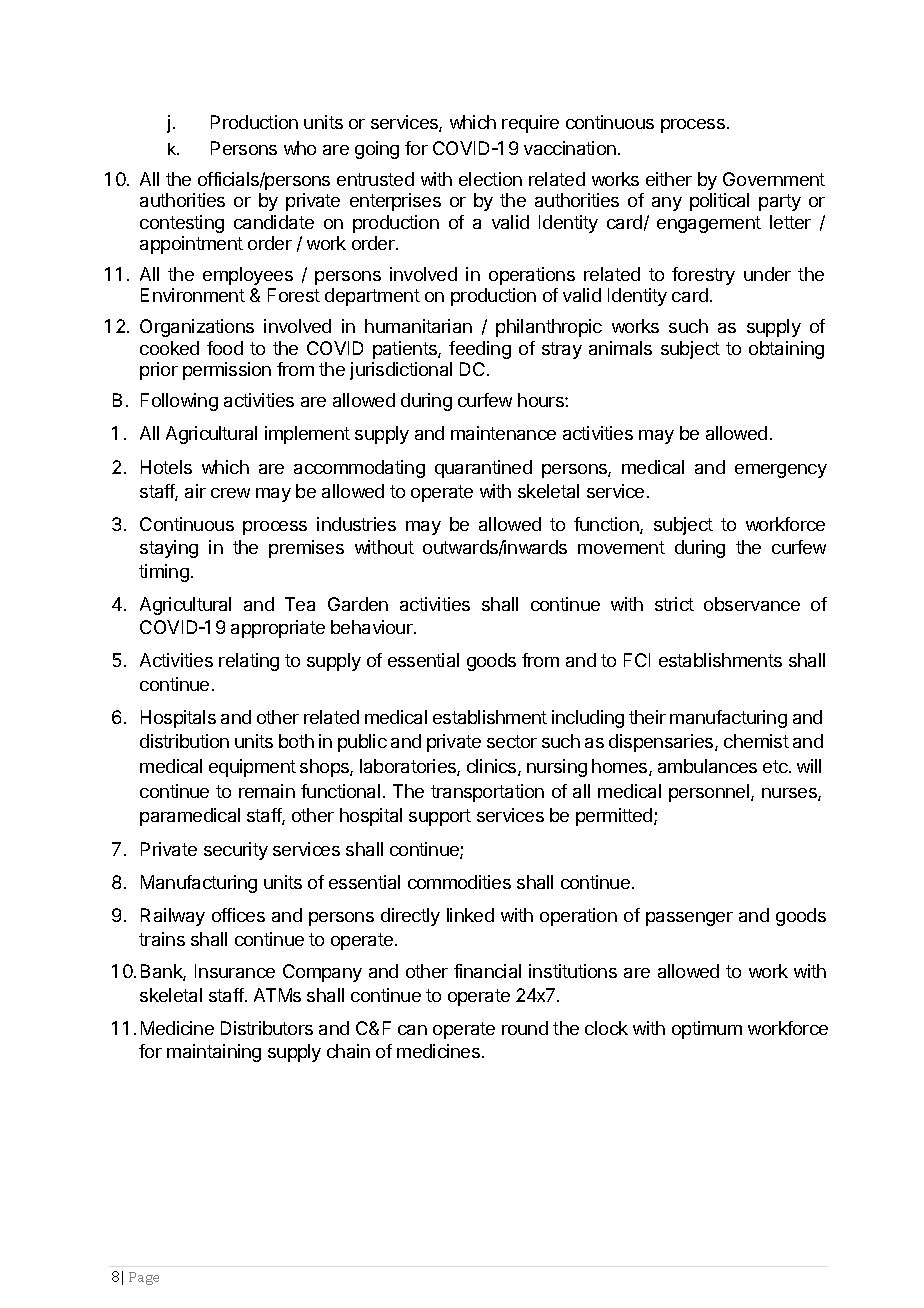 The width and height of the screenshot is (924, 1308). I want to click on optimum, so click(707, 1030).
